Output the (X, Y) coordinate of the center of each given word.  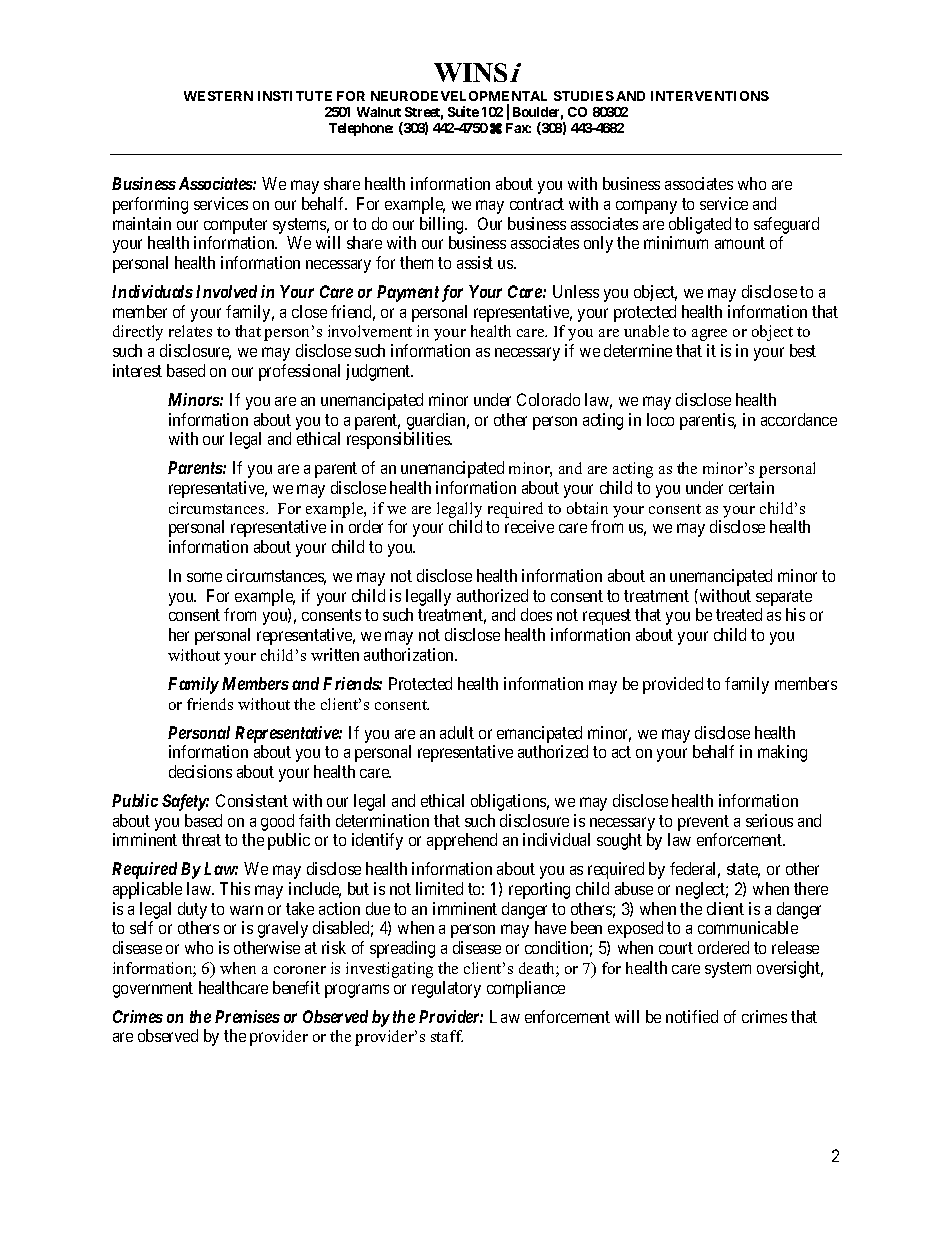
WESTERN (218, 96)
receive (529, 526)
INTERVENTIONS (710, 96)
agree (709, 335)
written (335, 654)
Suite (463, 111)
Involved (226, 291)
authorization (410, 654)
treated (739, 614)
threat (201, 839)
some (204, 577)
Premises (247, 1016)
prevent (703, 823)
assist (475, 262)
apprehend (462, 841)
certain (751, 487)
